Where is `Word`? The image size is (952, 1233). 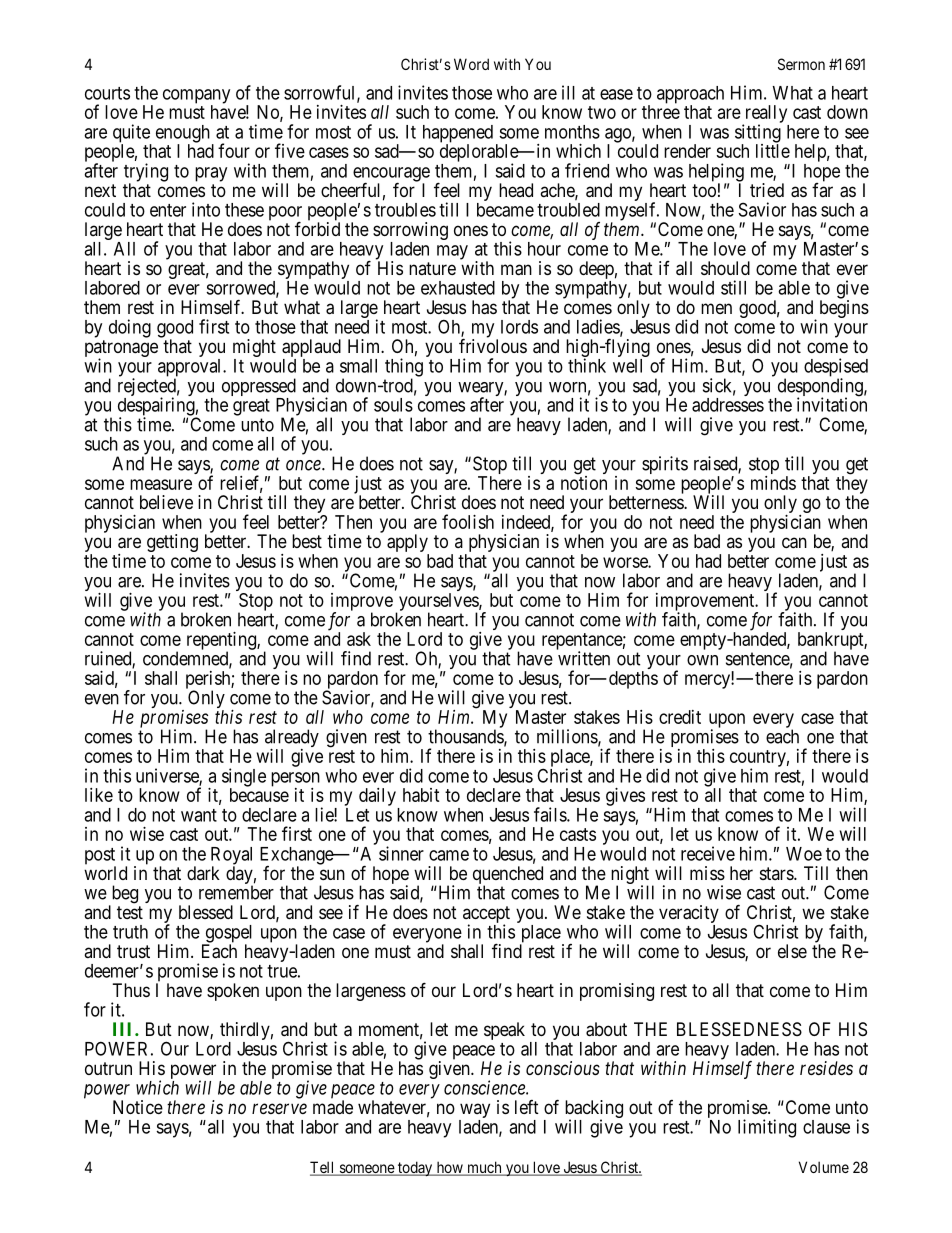 Word is located at coordinates (471, 64).
